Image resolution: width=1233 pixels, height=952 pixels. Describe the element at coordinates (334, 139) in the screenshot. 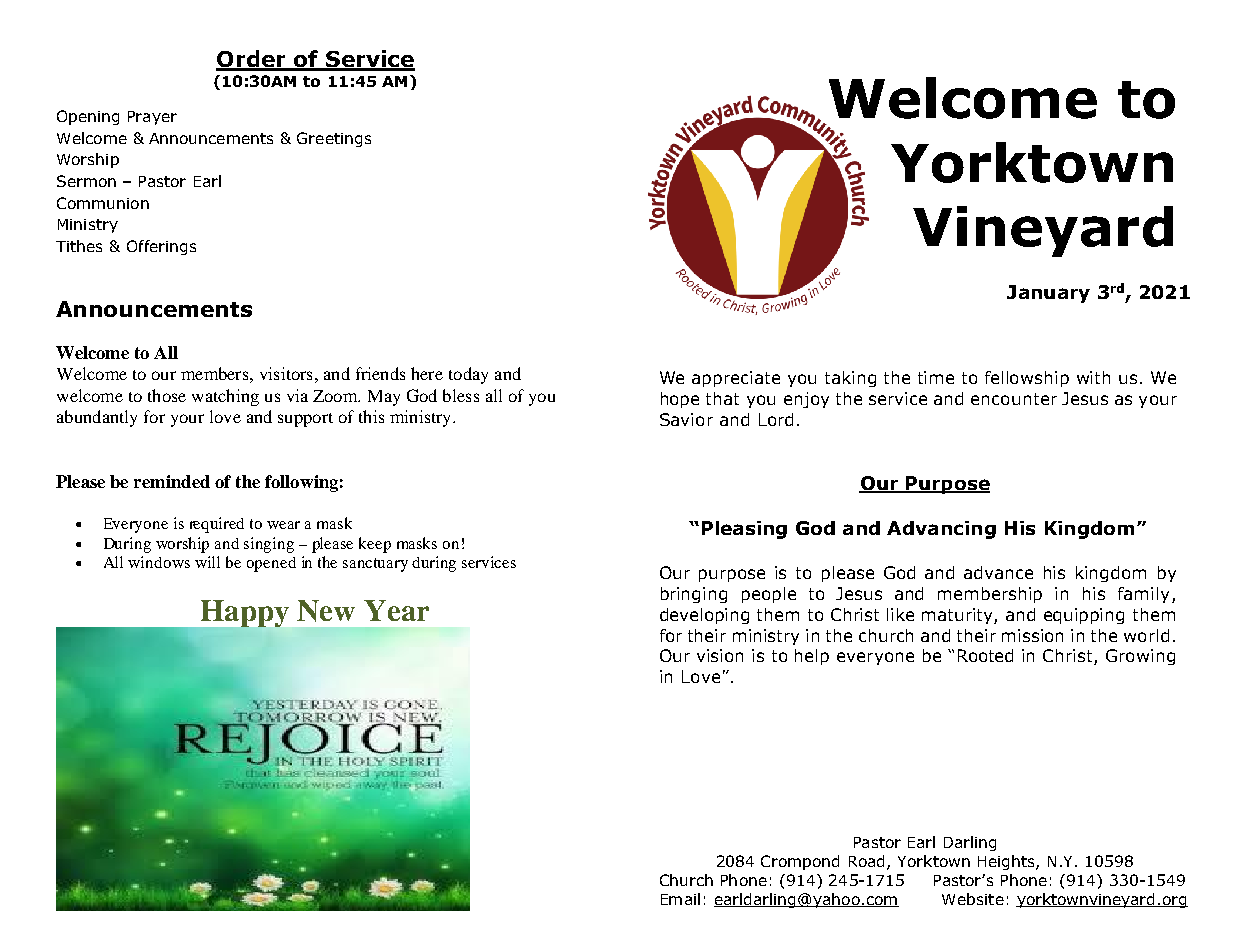

I see `Greetings` at that location.
